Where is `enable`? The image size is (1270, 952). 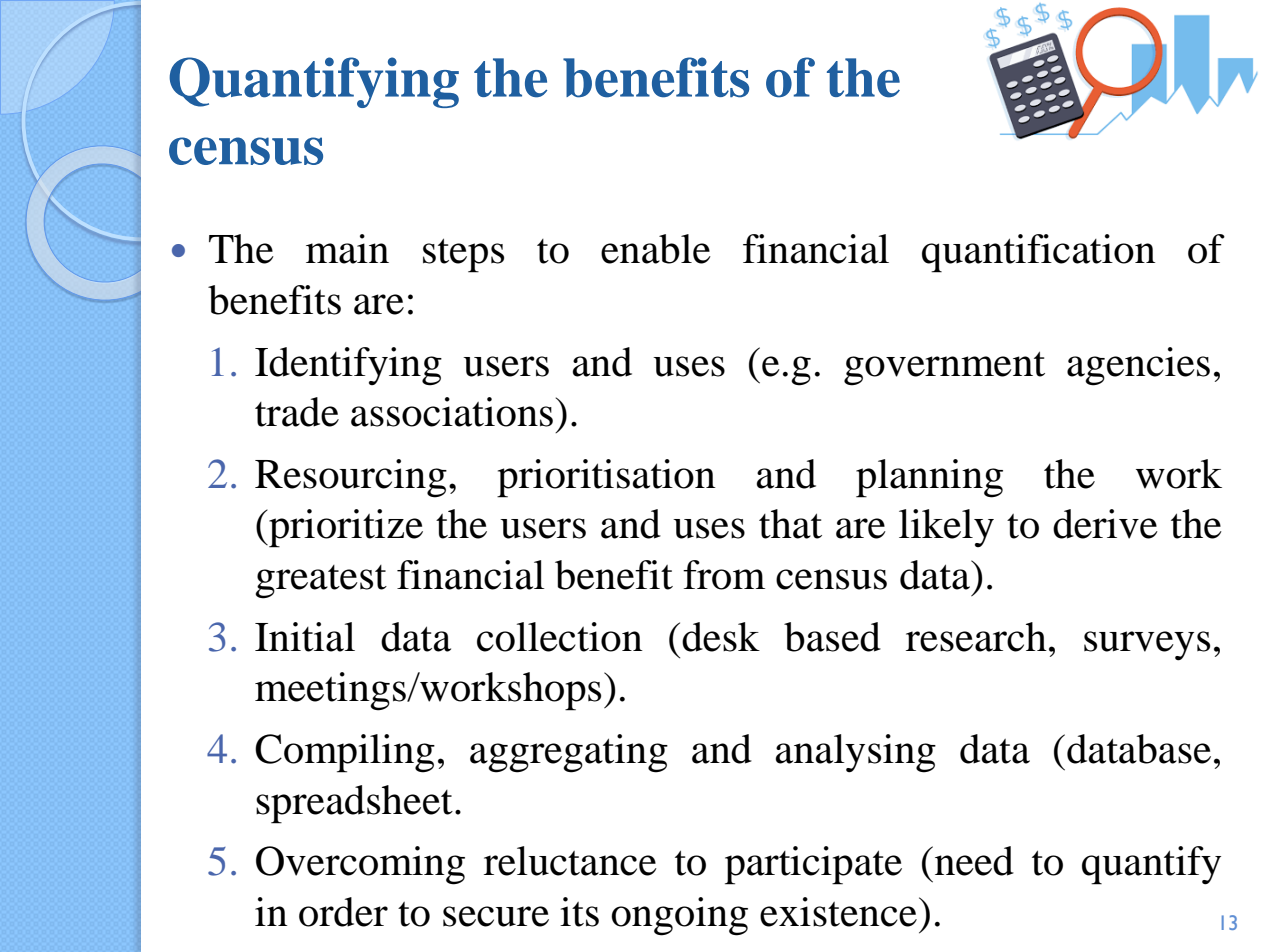 enable is located at coordinates (656, 249).
